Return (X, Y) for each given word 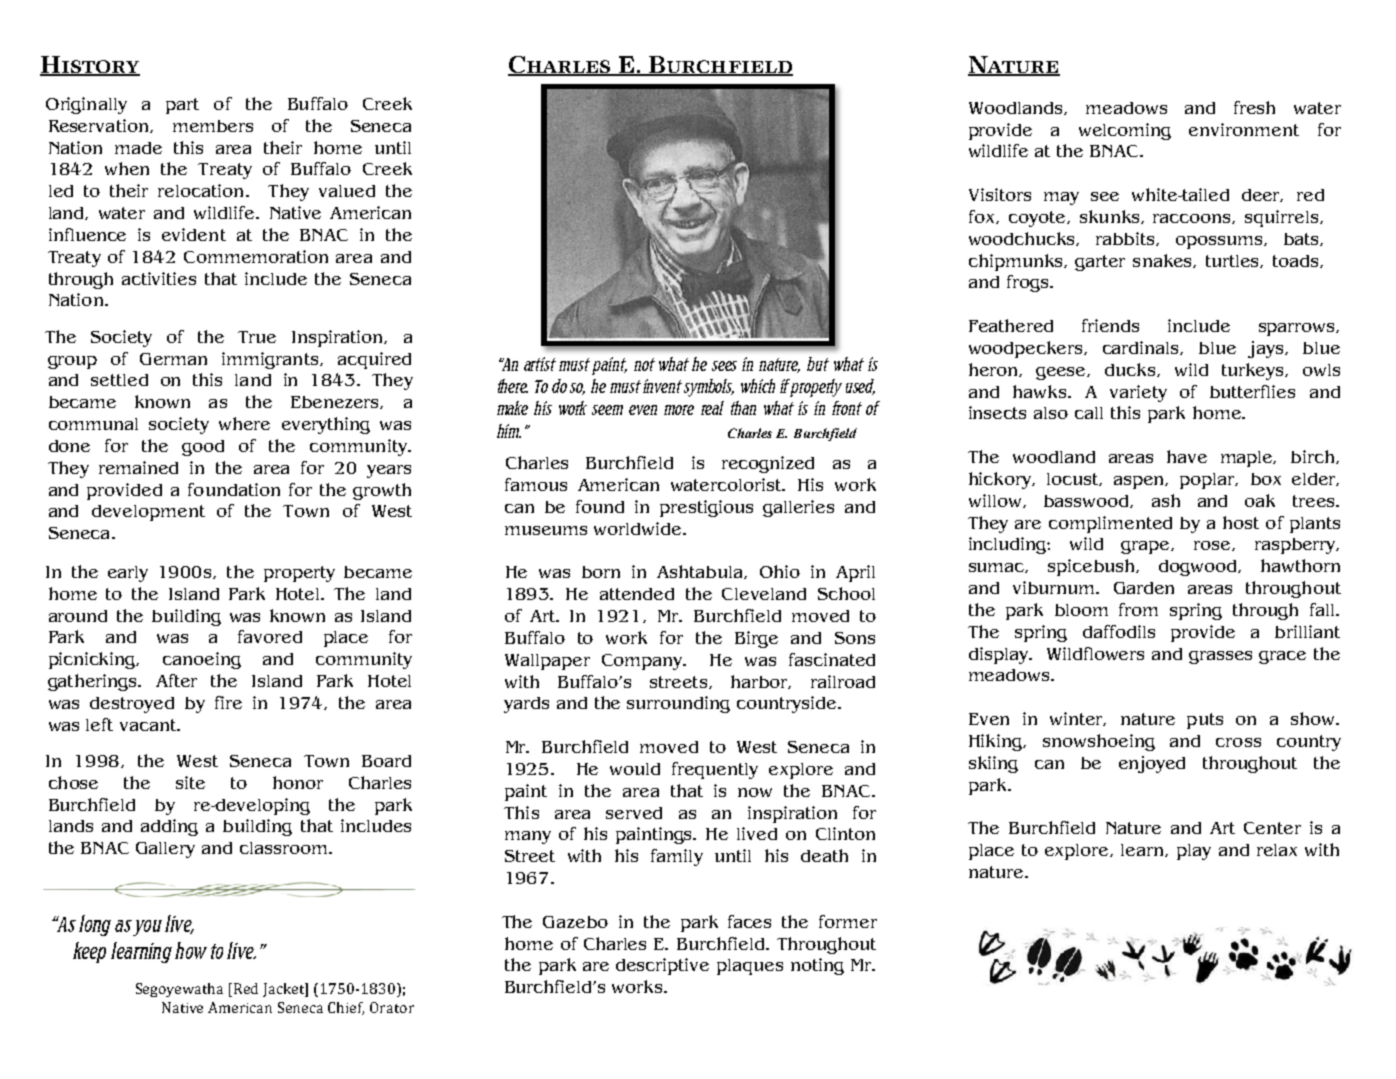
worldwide (639, 528)
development (148, 513)
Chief (346, 1008)
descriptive (662, 966)
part (182, 106)
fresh (1254, 107)
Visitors (1000, 194)
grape (1146, 547)
